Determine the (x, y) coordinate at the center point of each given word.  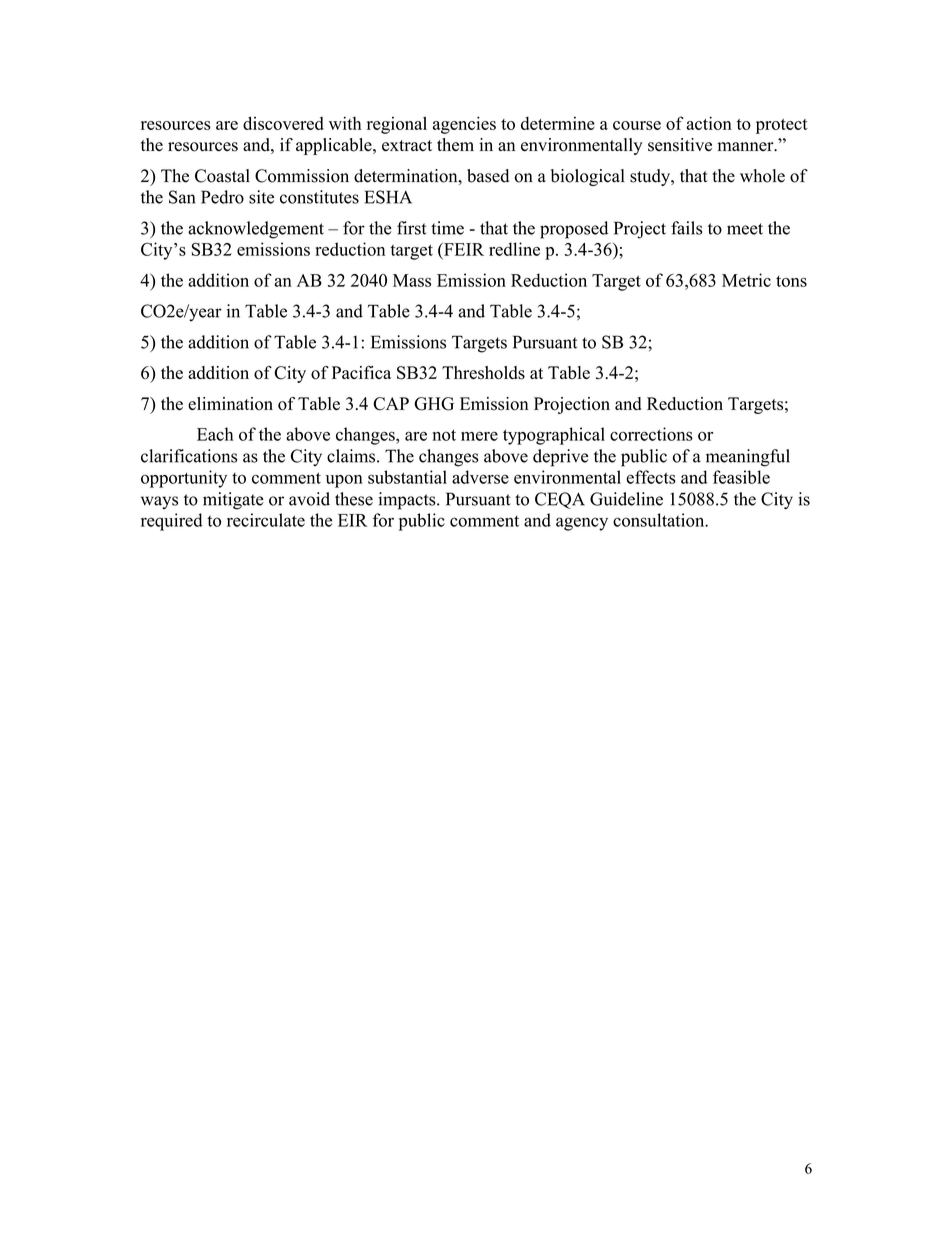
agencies (464, 125)
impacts (408, 501)
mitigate (233, 501)
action (709, 123)
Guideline (626, 499)
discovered (283, 123)
